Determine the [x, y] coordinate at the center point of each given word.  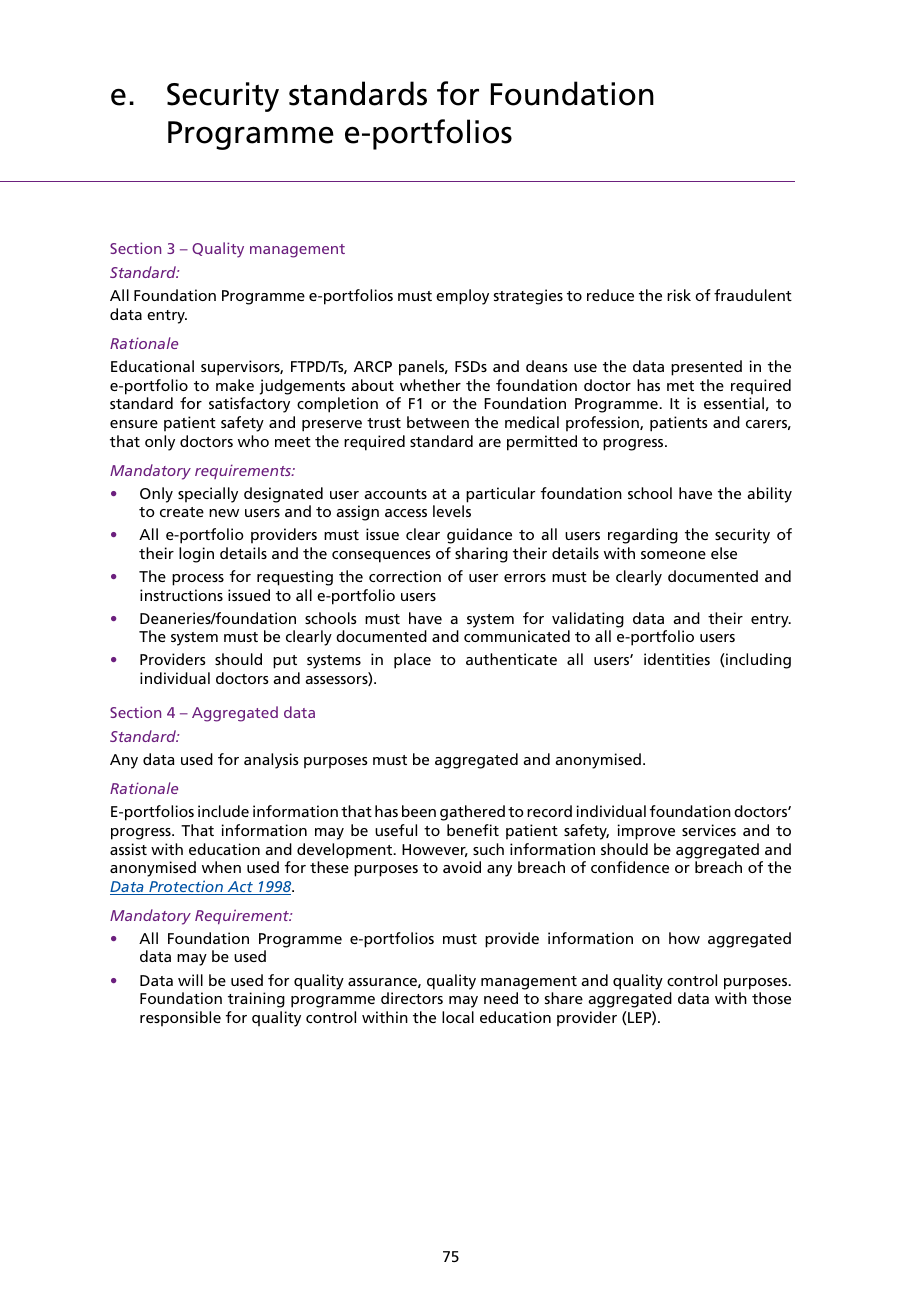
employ [462, 297]
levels [452, 511]
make [235, 385]
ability [769, 495]
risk [679, 295]
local [458, 1017]
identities [677, 659]
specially [208, 495]
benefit [473, 830]
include [223, 811]
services [709, 830]
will [190, 980]
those [771, 998]
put [285, 662]
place [412, 661]
